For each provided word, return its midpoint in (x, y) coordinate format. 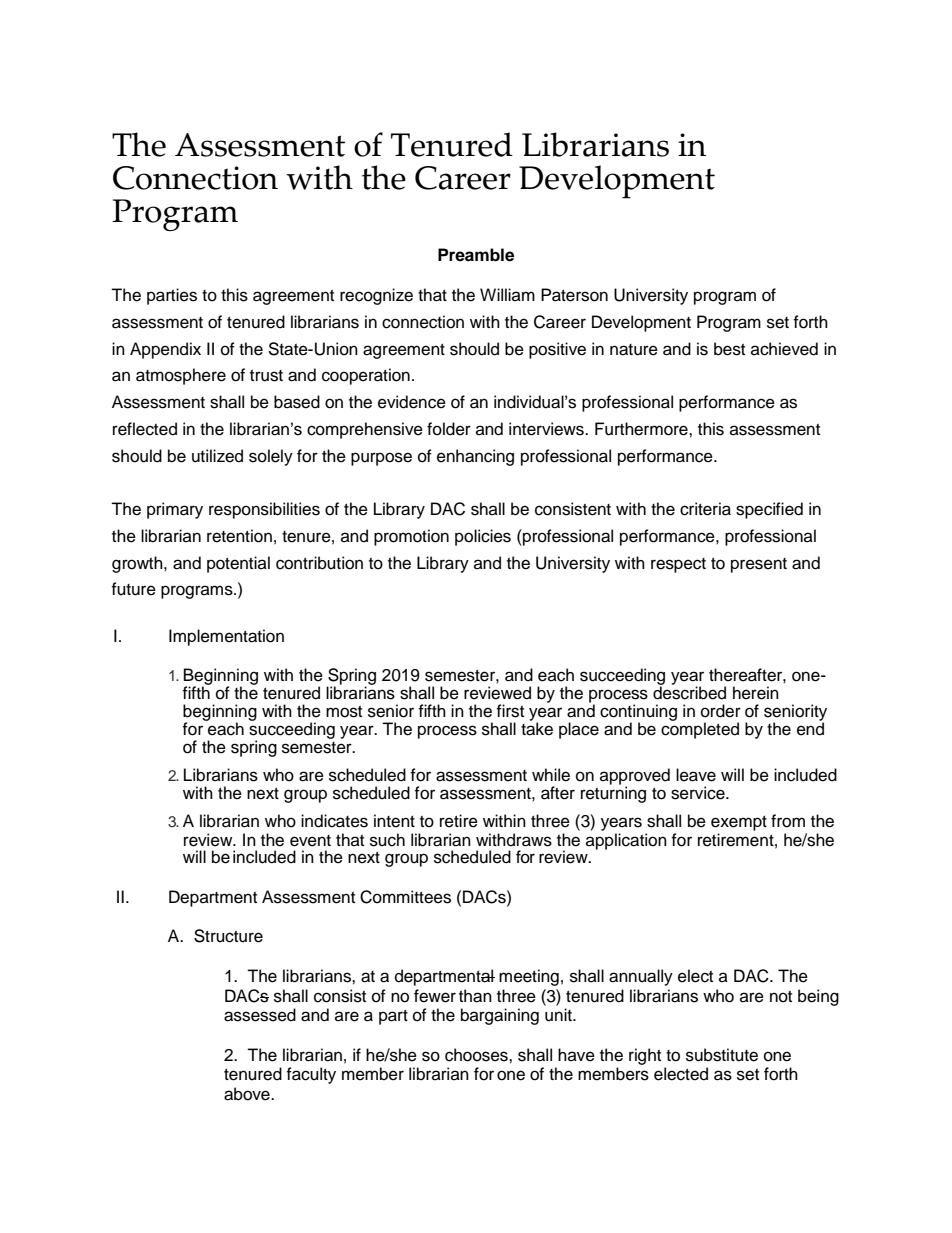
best (729, 349)
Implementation (226, 637)
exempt (739, 823)
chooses (477, 1055)
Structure (228, 936)
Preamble (476, 255)
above (248, 1094)
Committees (405, 897)
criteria (705, 509)
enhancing (475, 457)
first (510, 711)
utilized (217, 456)
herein (756, 693)
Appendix (165, 350)
